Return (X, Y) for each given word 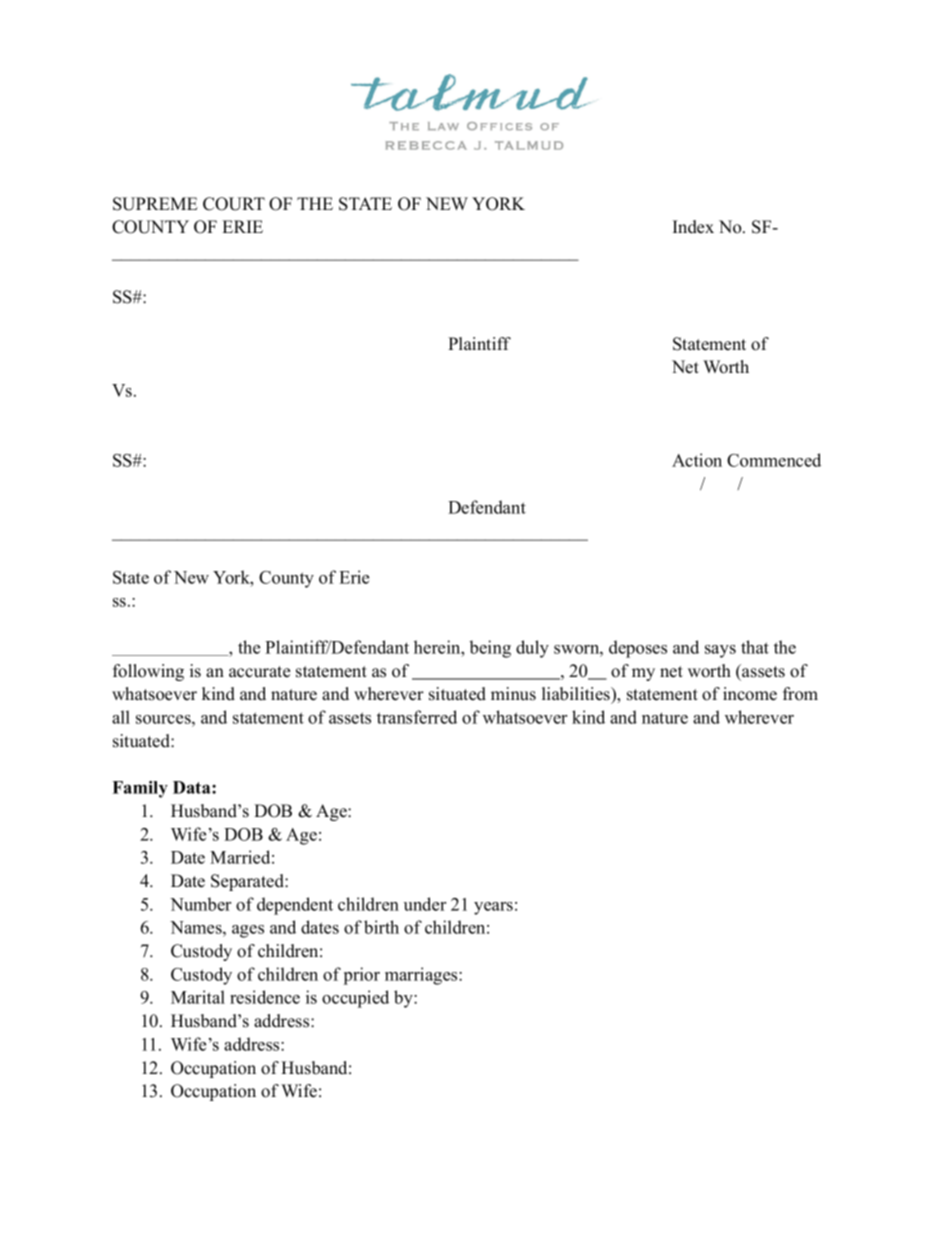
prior (362, 976)
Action (697, 460)
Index (693, 227)
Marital (198, 997)
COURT (234, 204)
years (493, 908)
